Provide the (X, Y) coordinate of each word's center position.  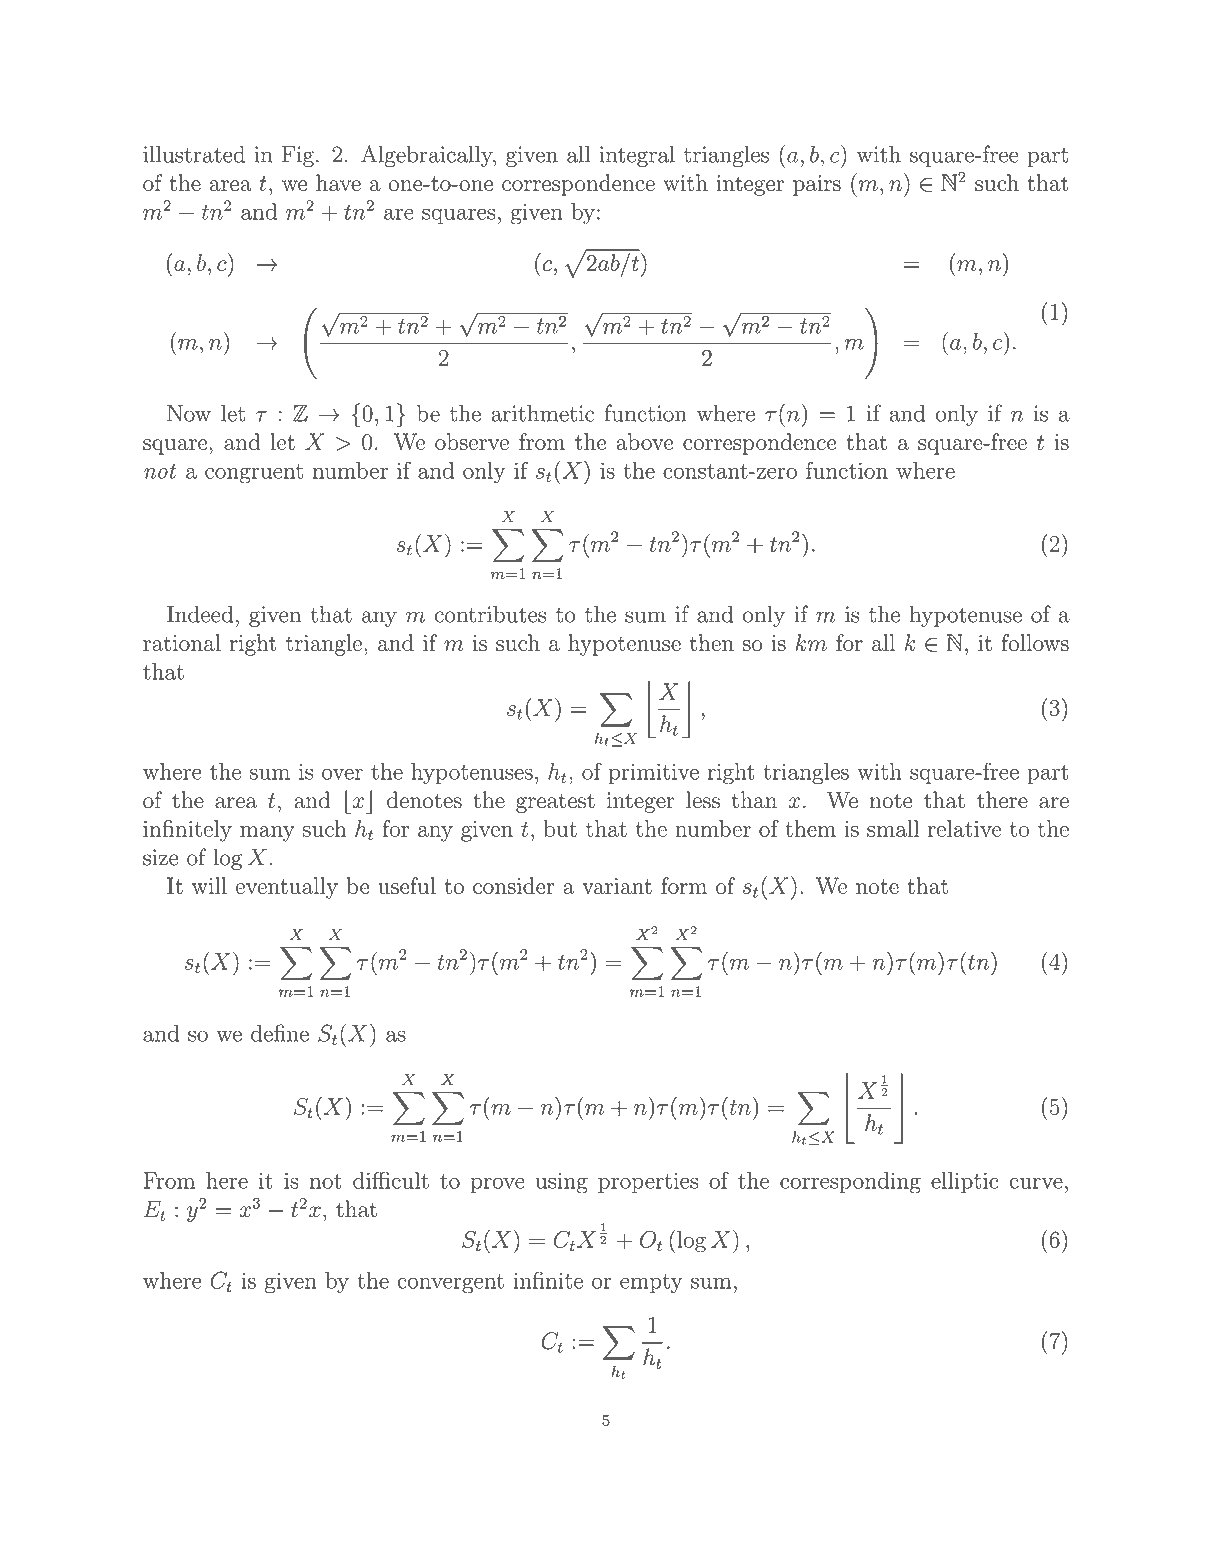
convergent (450, 1284)
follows (1035, 642)
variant (617, 886)
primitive (654, 773)
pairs (817, 185)
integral (637, 157)
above (644, 441)
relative (964, 828)
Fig (298, 157)
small (893, 828)
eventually (287, 888)
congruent (254, 474)
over (342, 774)
